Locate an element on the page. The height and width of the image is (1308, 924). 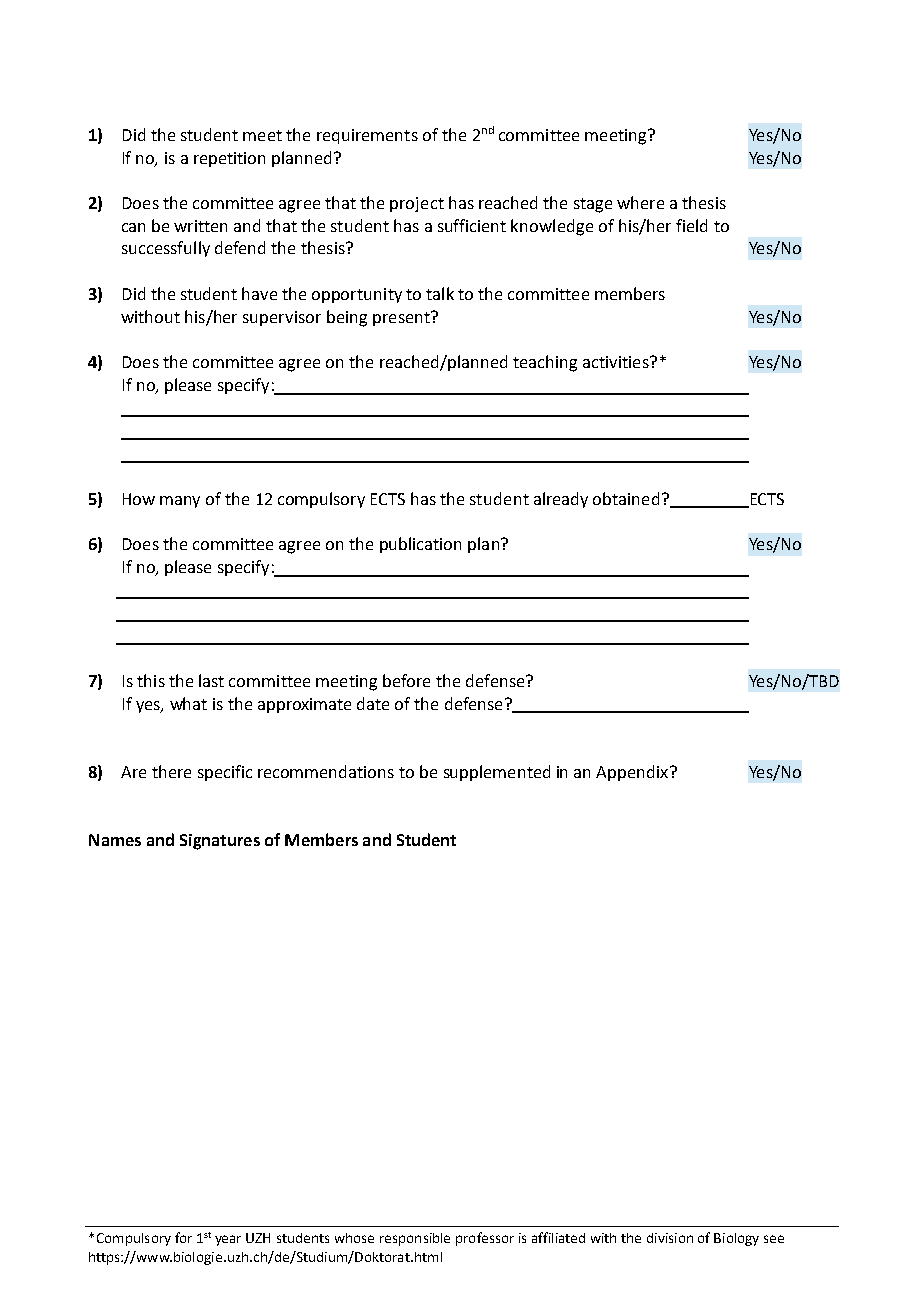
publication is located at coordinates (420, 545).
